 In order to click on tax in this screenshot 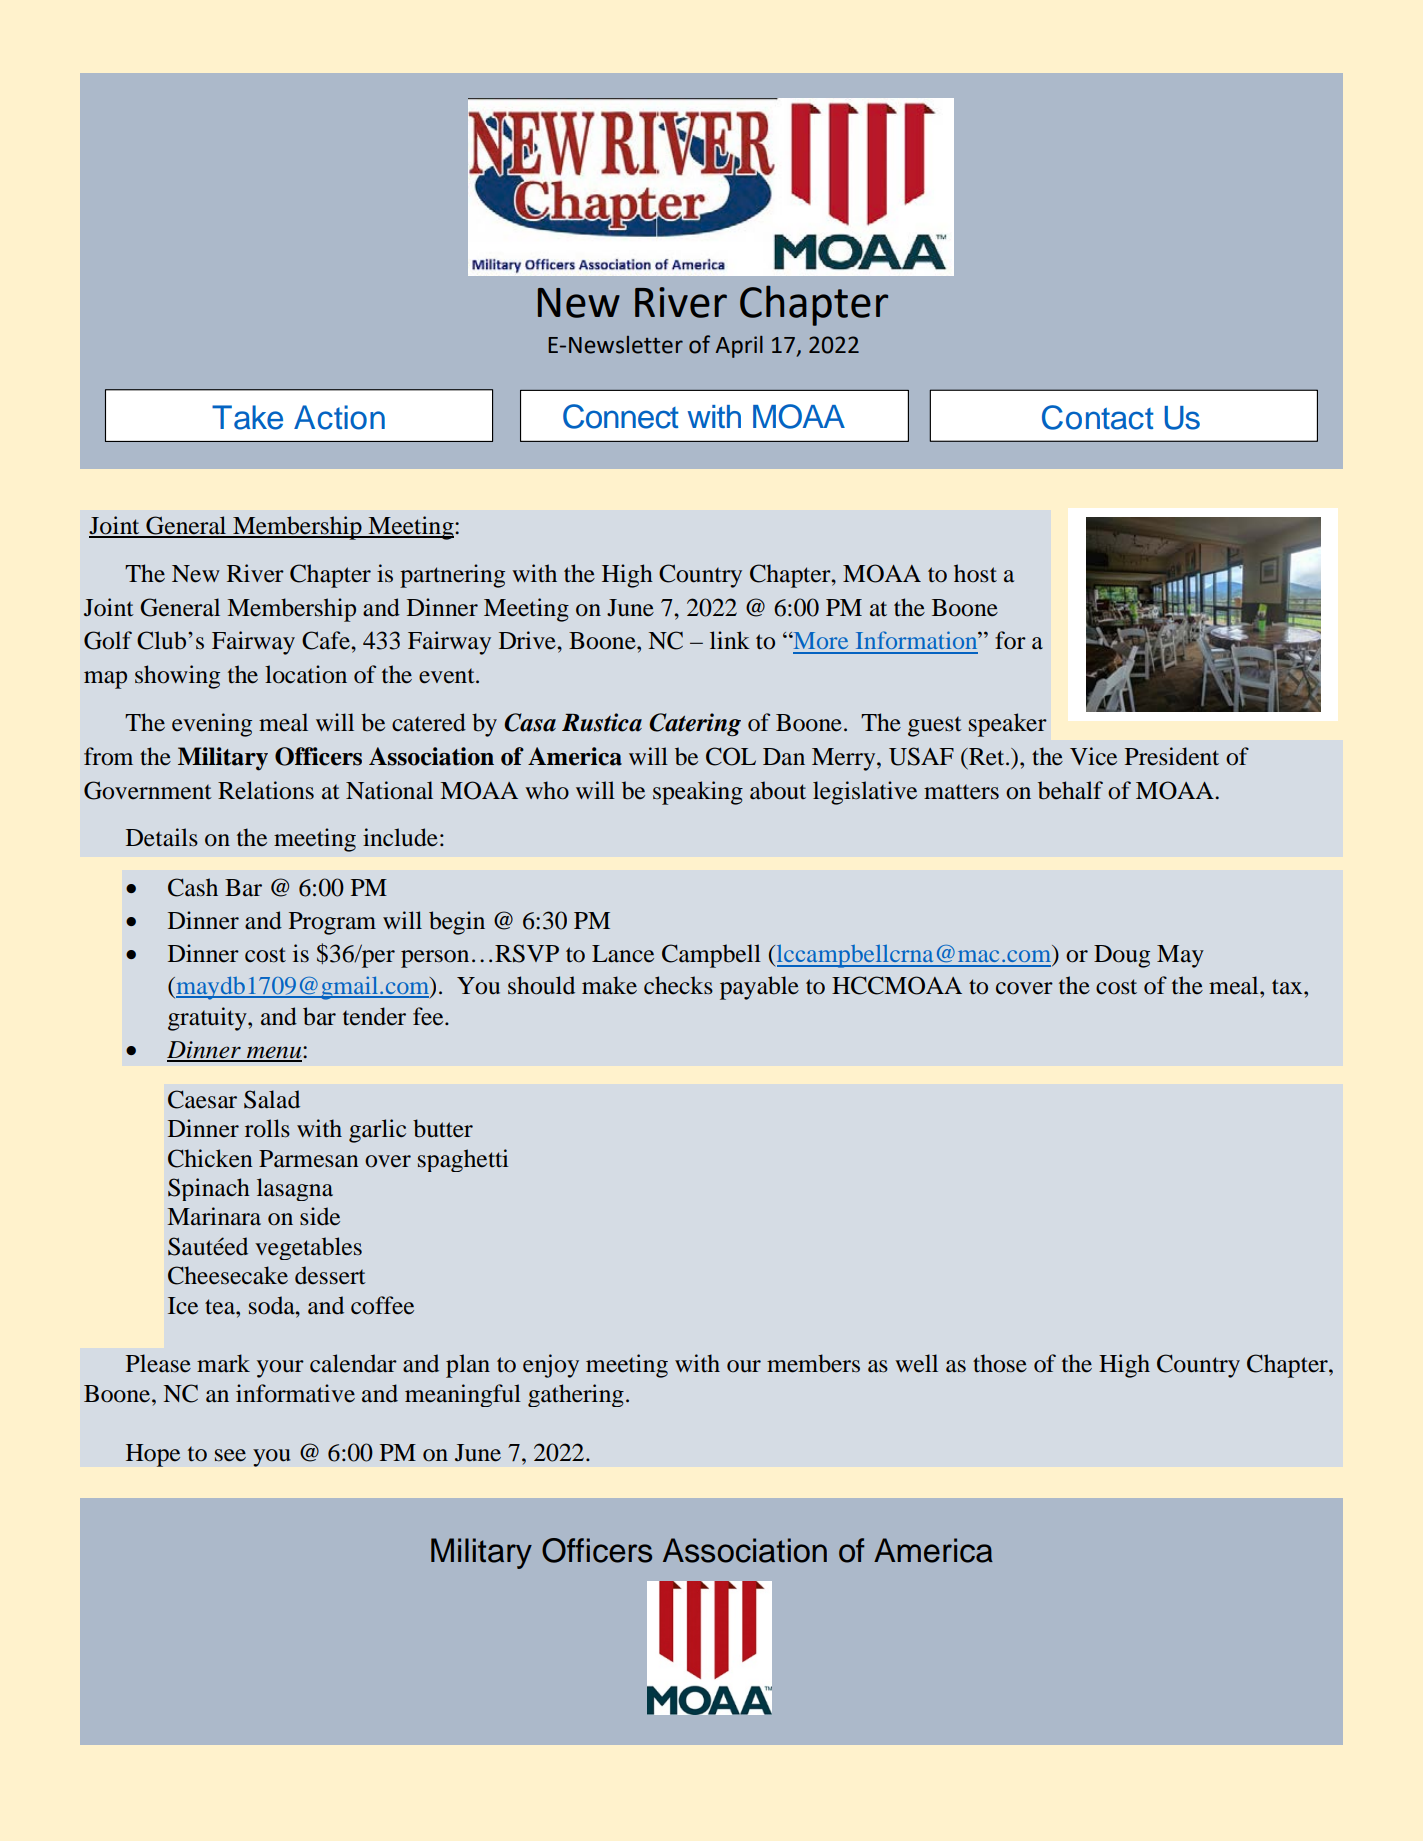, I will do `click(1288, 986)`.
